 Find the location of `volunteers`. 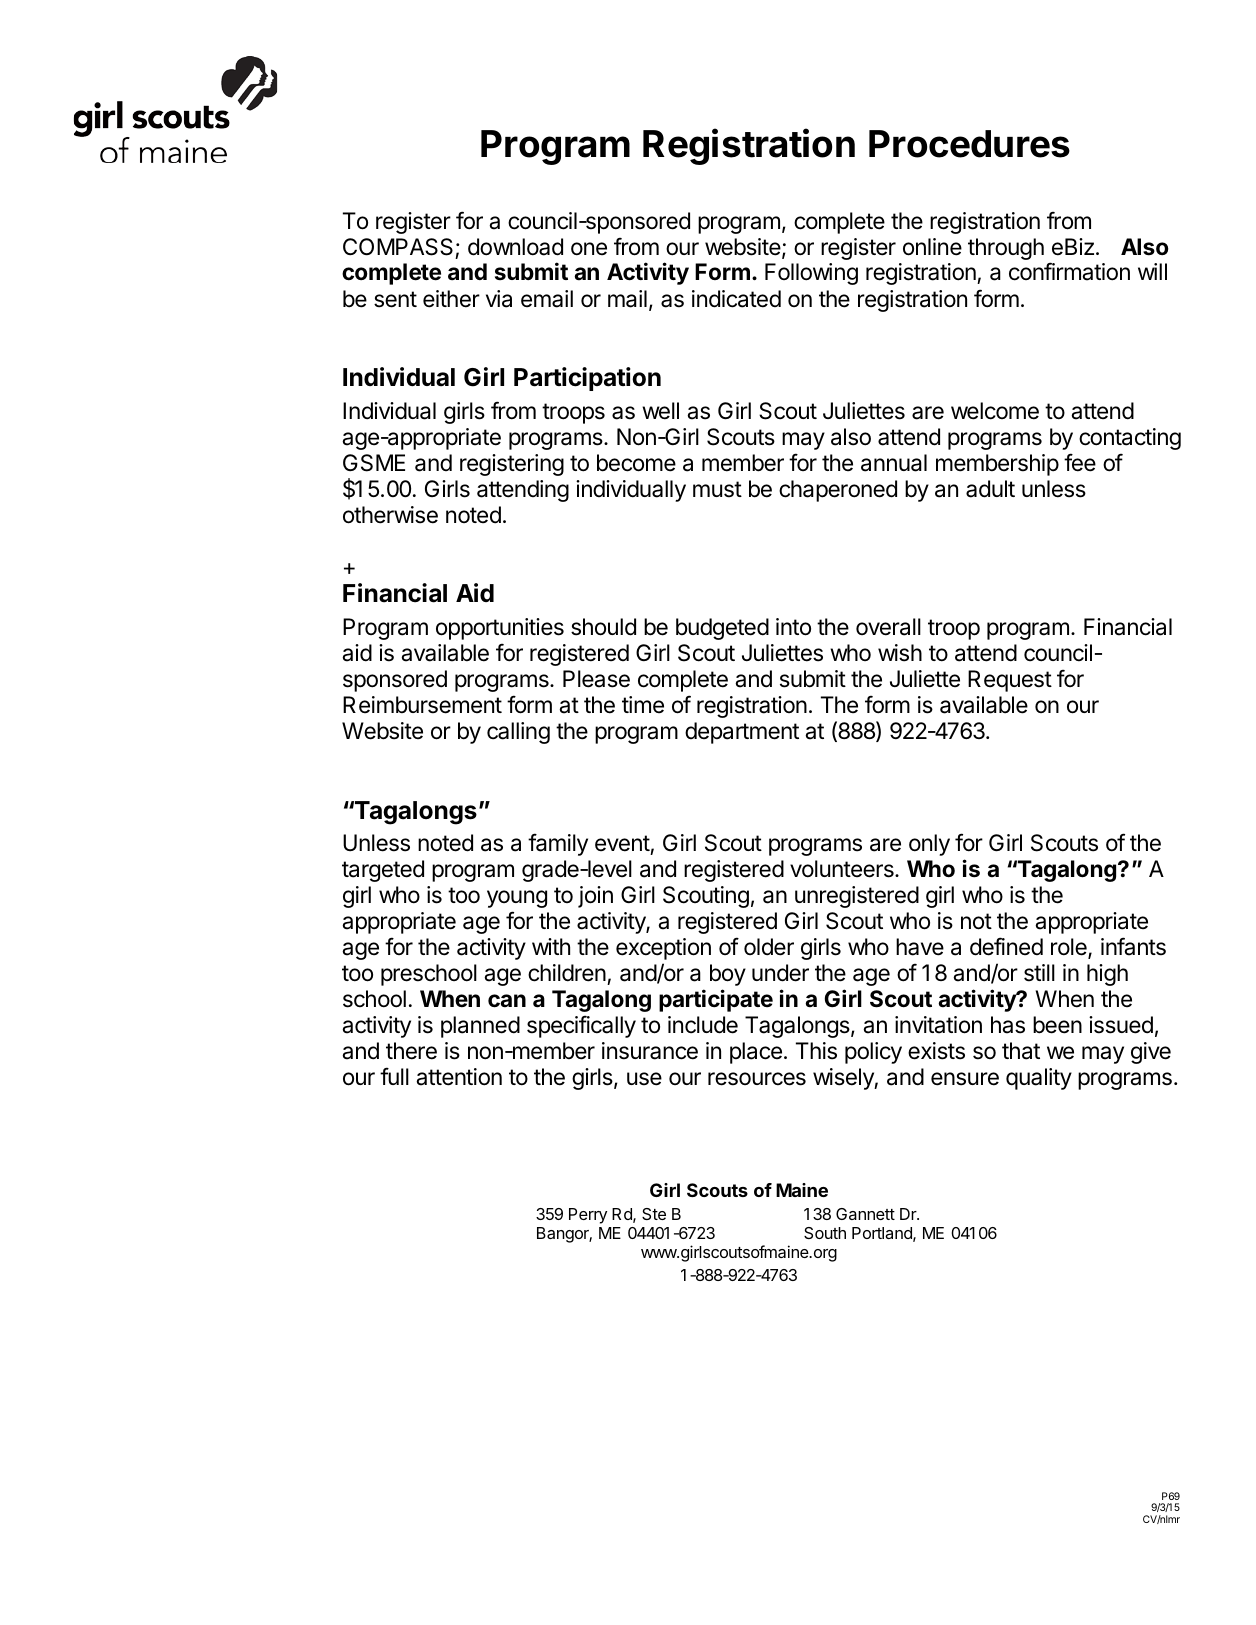

volunteers is located at coordinates (843, 869).
